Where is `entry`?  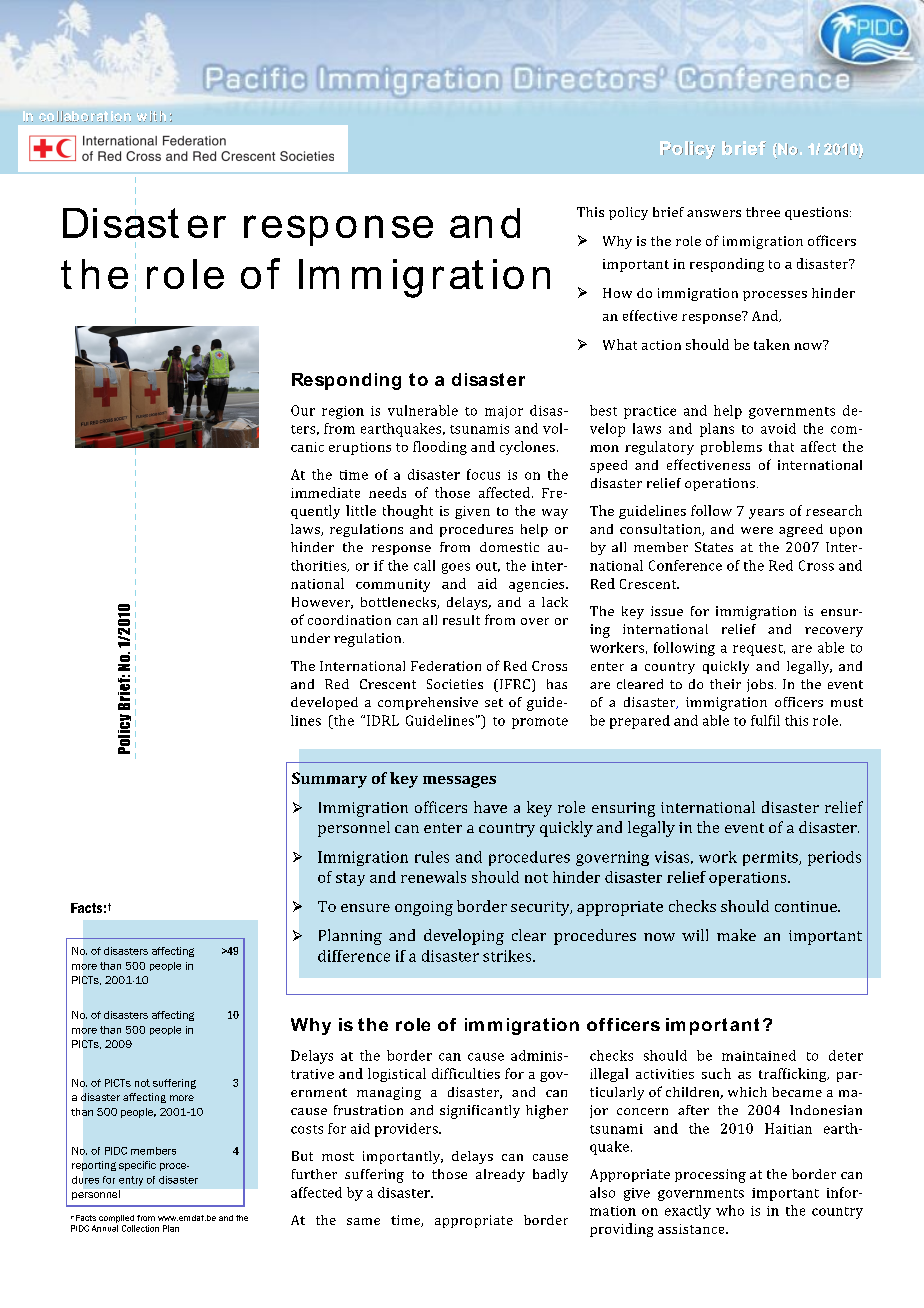 entry is located at coordinates (131, 1181).
